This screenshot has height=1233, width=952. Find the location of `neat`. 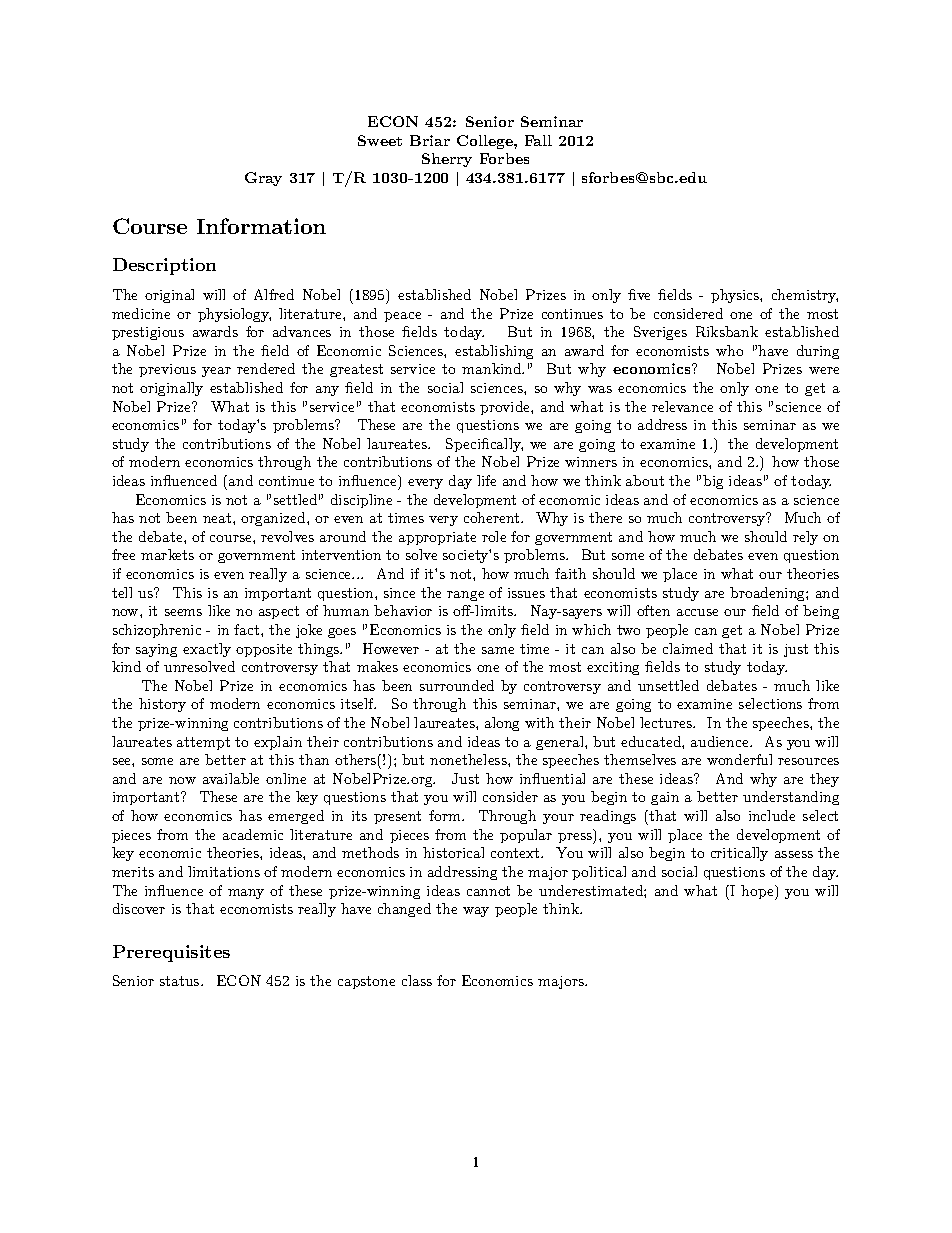

neat is located at coordinates (218, 518).
